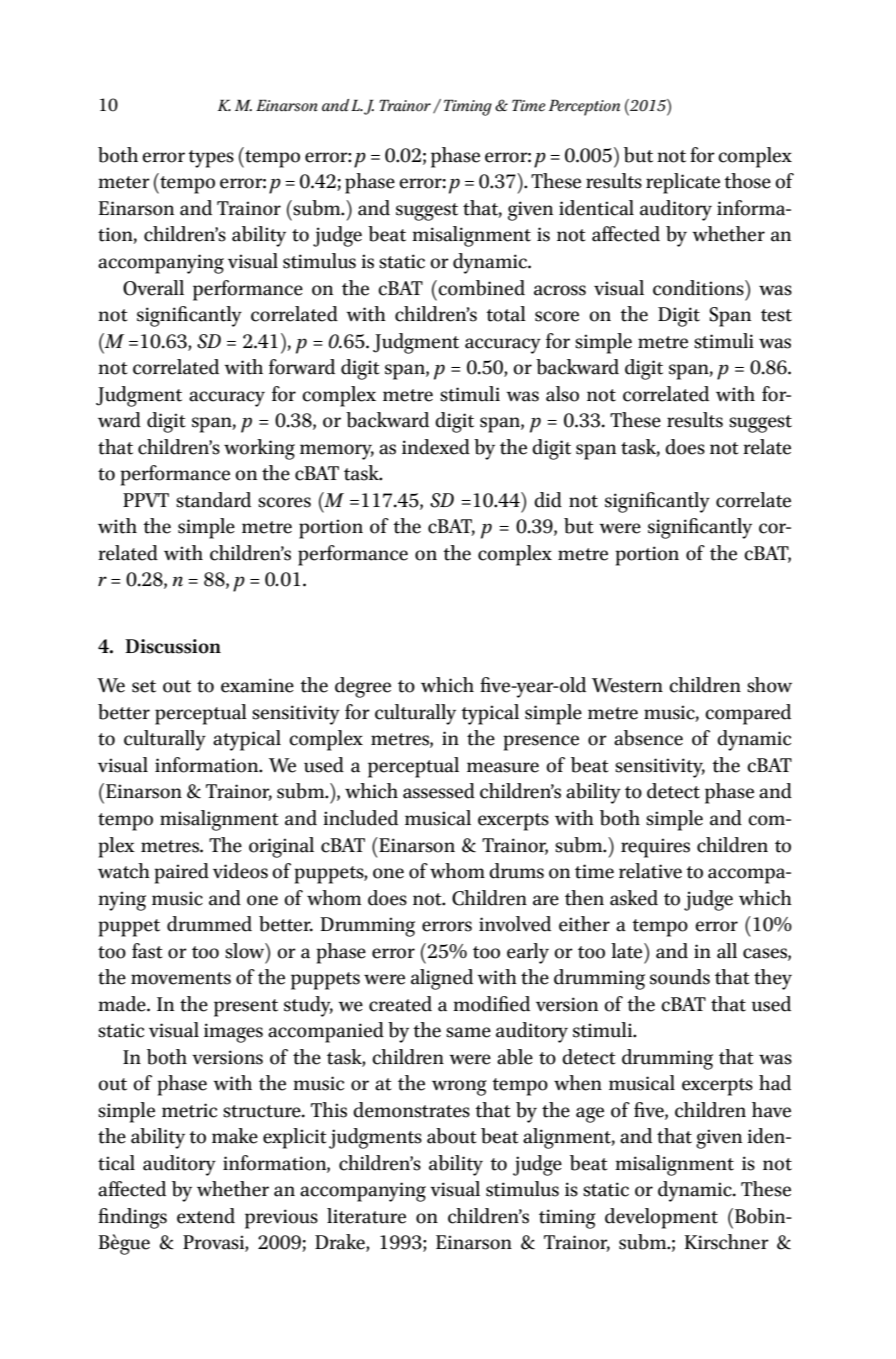 This screenshot has width=896, height=1359. I want to click on combined, so click(481, 288).
